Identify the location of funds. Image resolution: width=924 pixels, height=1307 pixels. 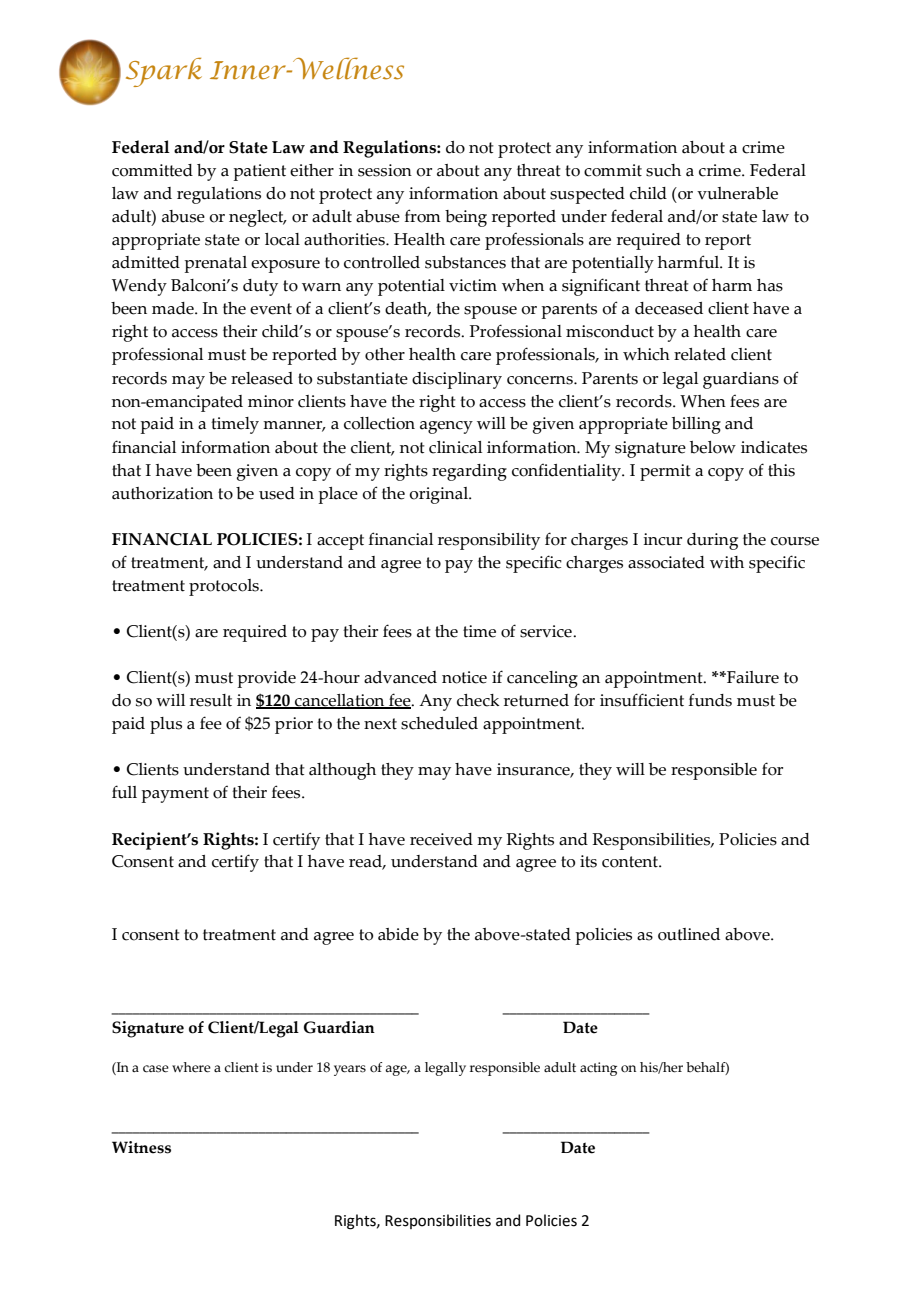
(710, 700).
